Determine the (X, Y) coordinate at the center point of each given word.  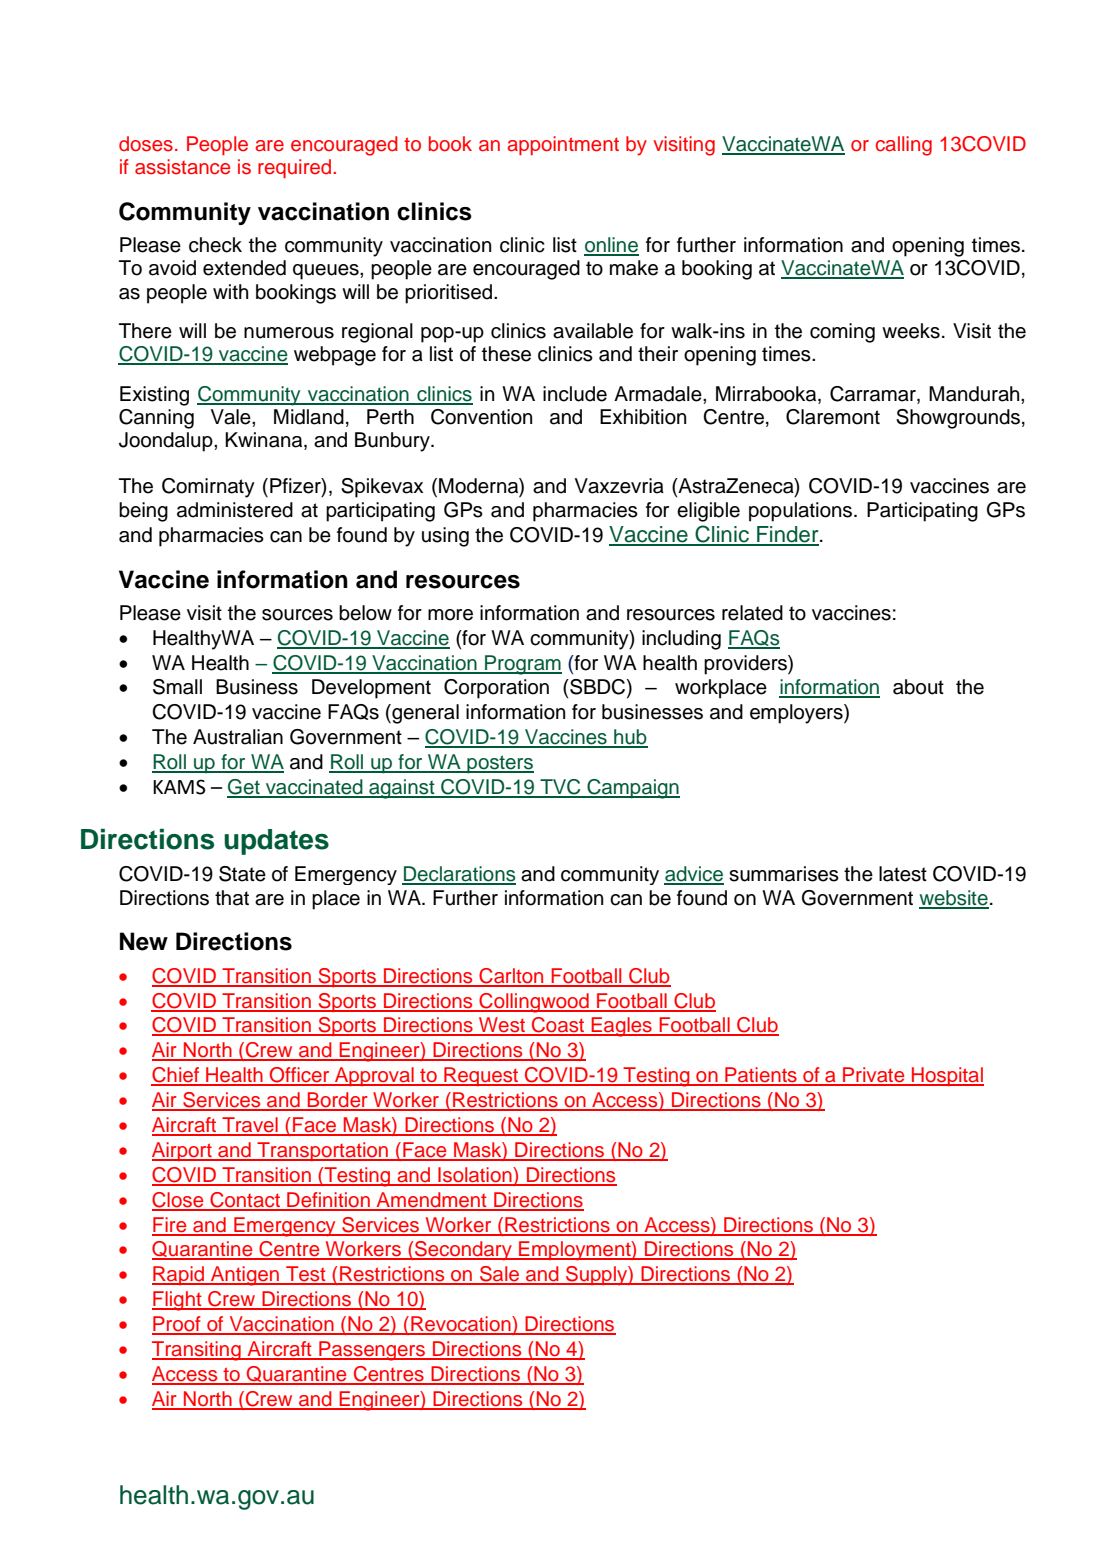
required (296, 168)
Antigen (245, 1276)
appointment (563, 145)
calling (904, 146)
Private (874, 1076)
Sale (499, 1275)
